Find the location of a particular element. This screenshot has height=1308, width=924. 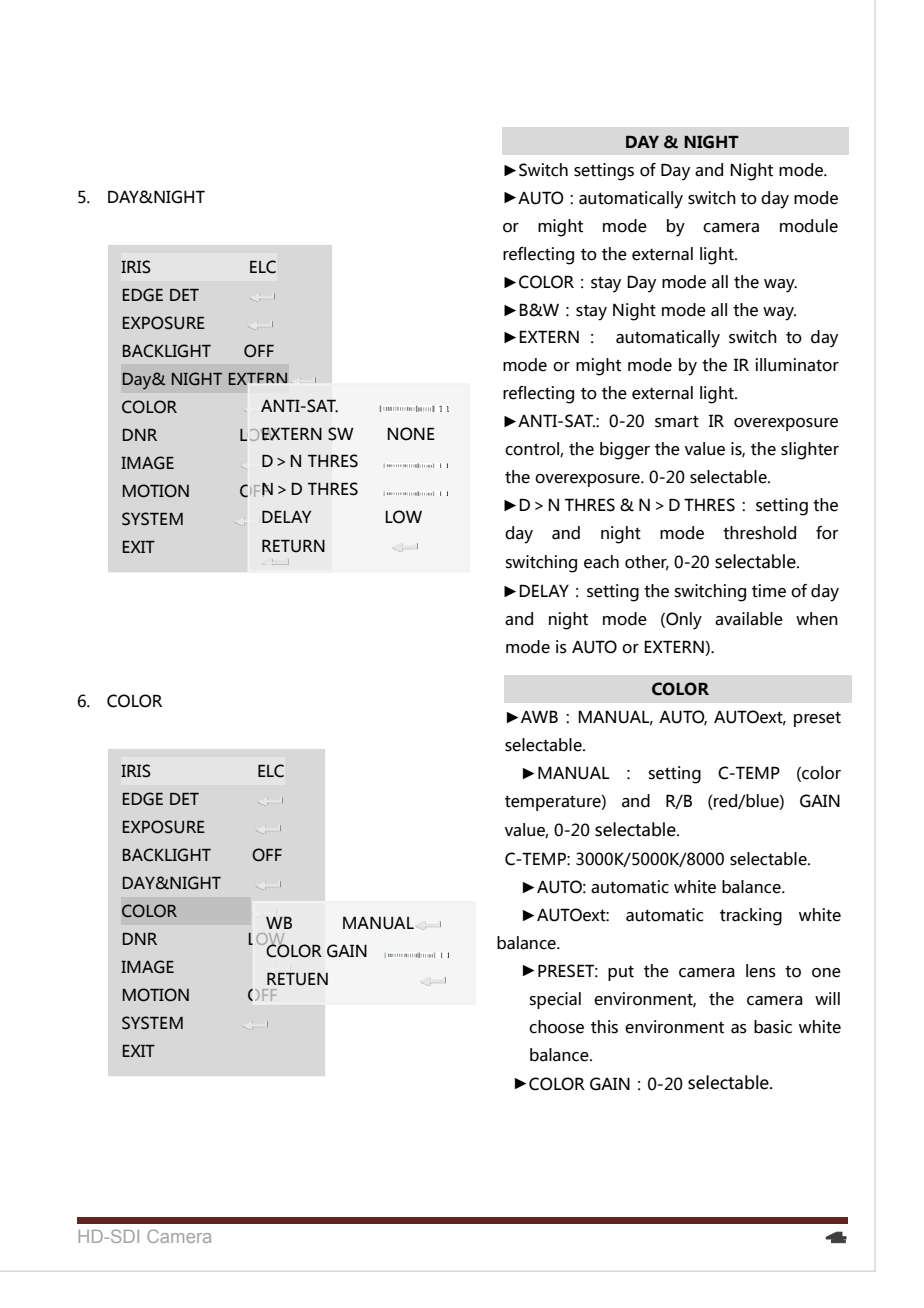

each is located at coordinates (601, 562).
